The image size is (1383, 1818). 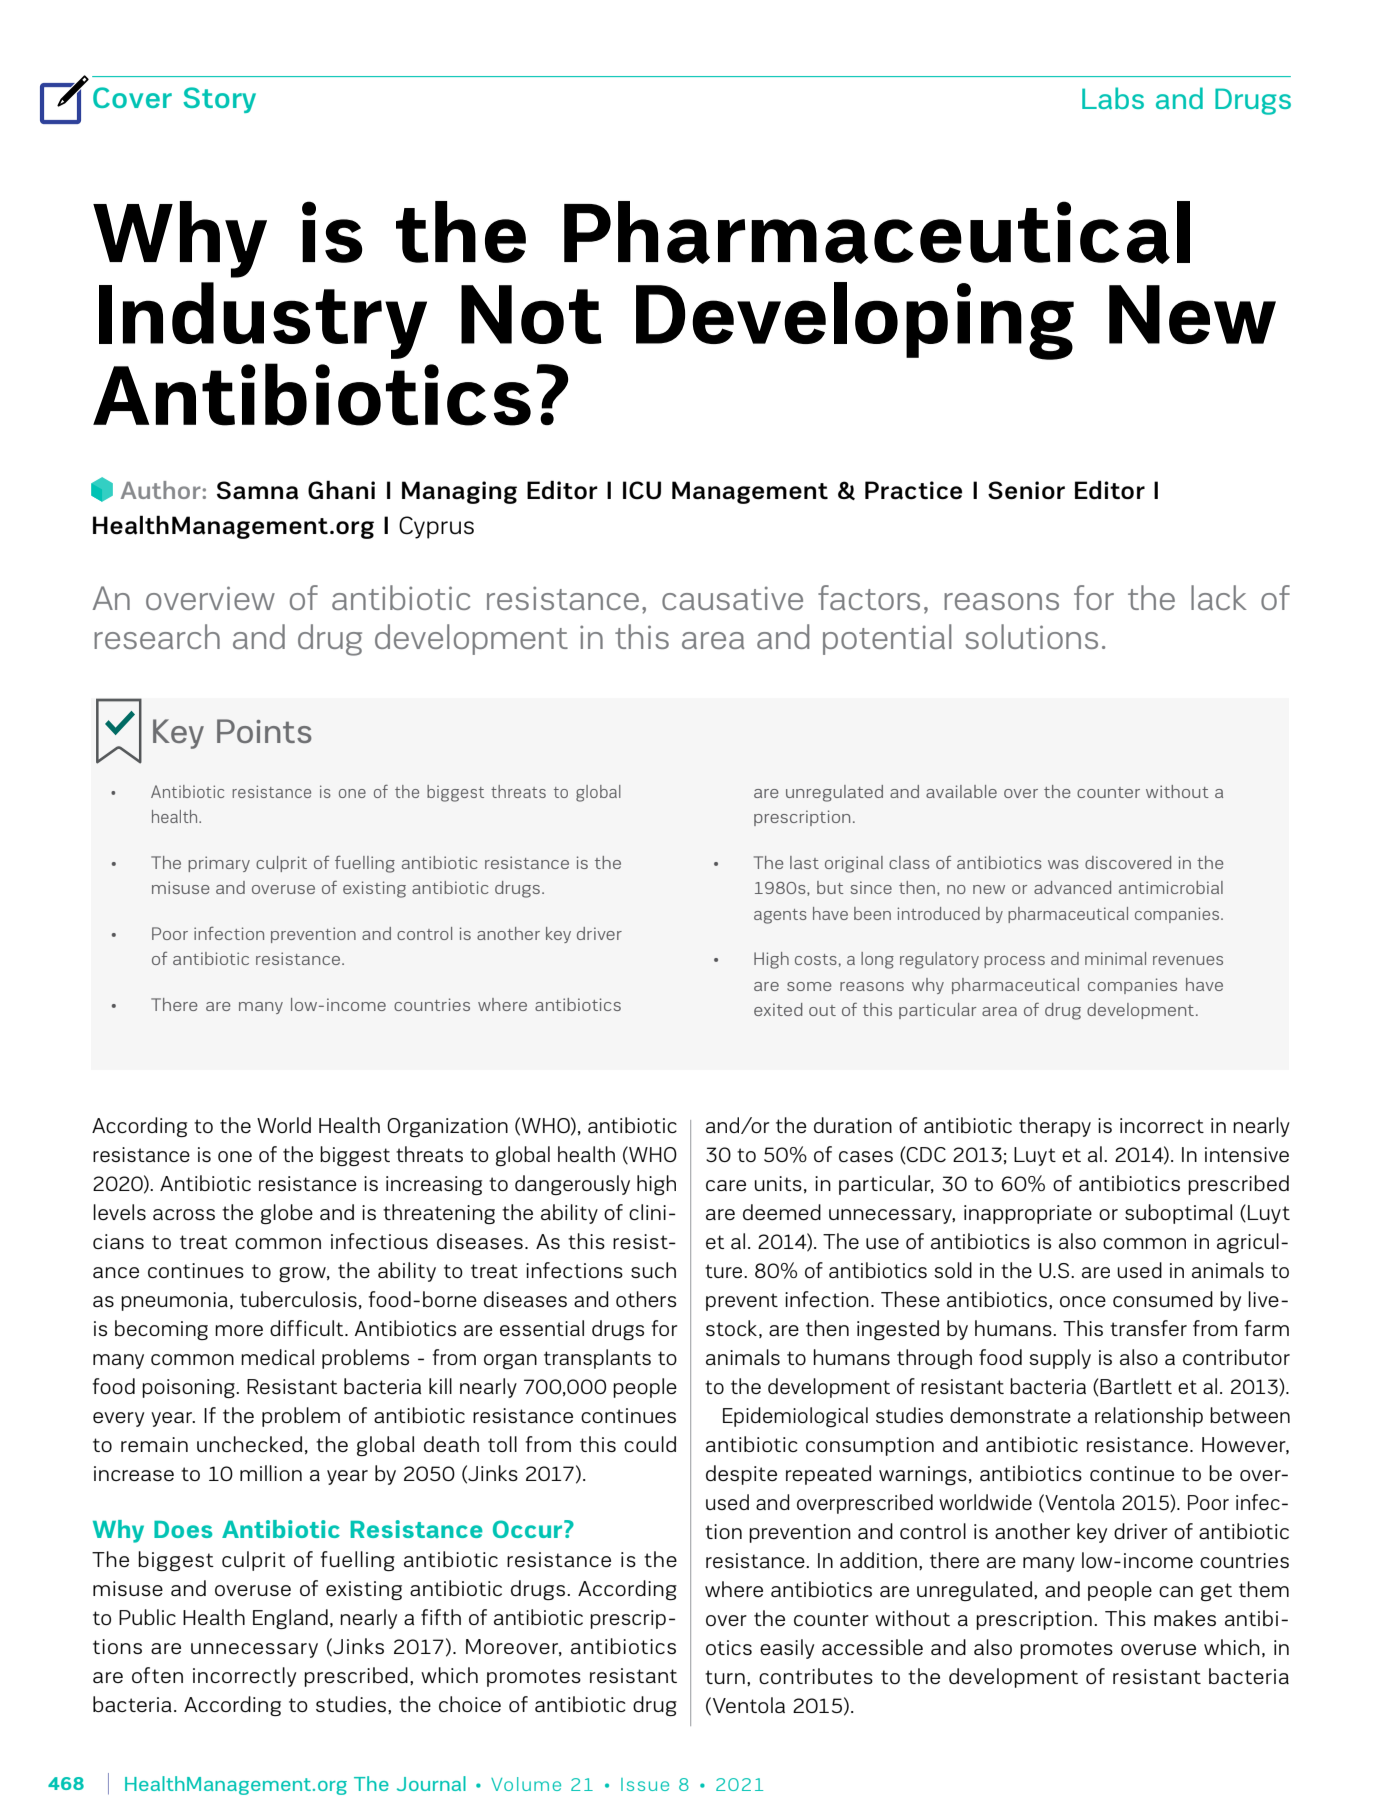 I want to click on Labs, so click(x=1113, y=98).
